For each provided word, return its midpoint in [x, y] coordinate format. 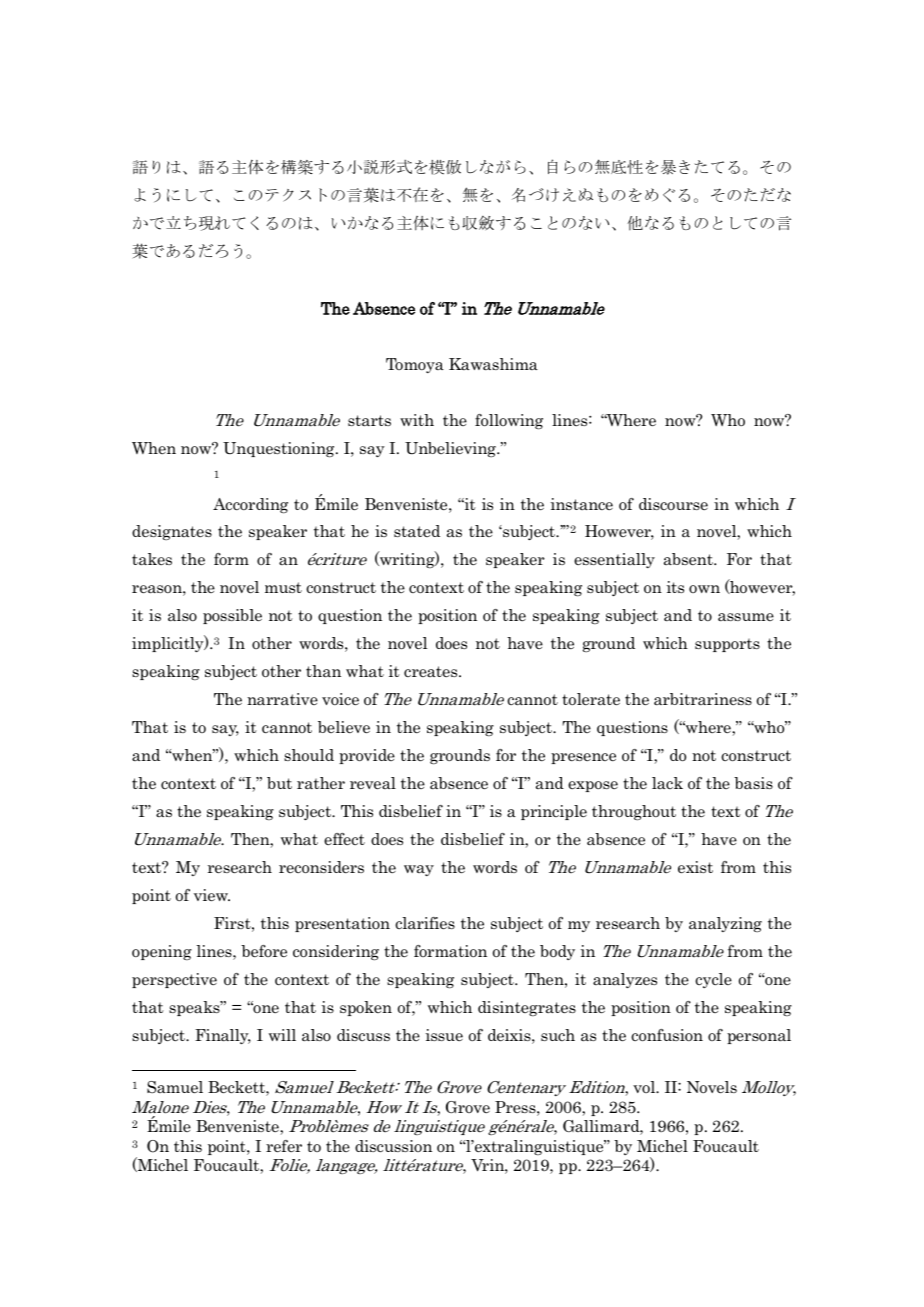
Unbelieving [451, 449]
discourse [673, 504]
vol [645, 1087]
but [279, 783]
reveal [373, 783]
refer [284, 1146]
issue [444, 1035]
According [250, 506]
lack [667, 783]
